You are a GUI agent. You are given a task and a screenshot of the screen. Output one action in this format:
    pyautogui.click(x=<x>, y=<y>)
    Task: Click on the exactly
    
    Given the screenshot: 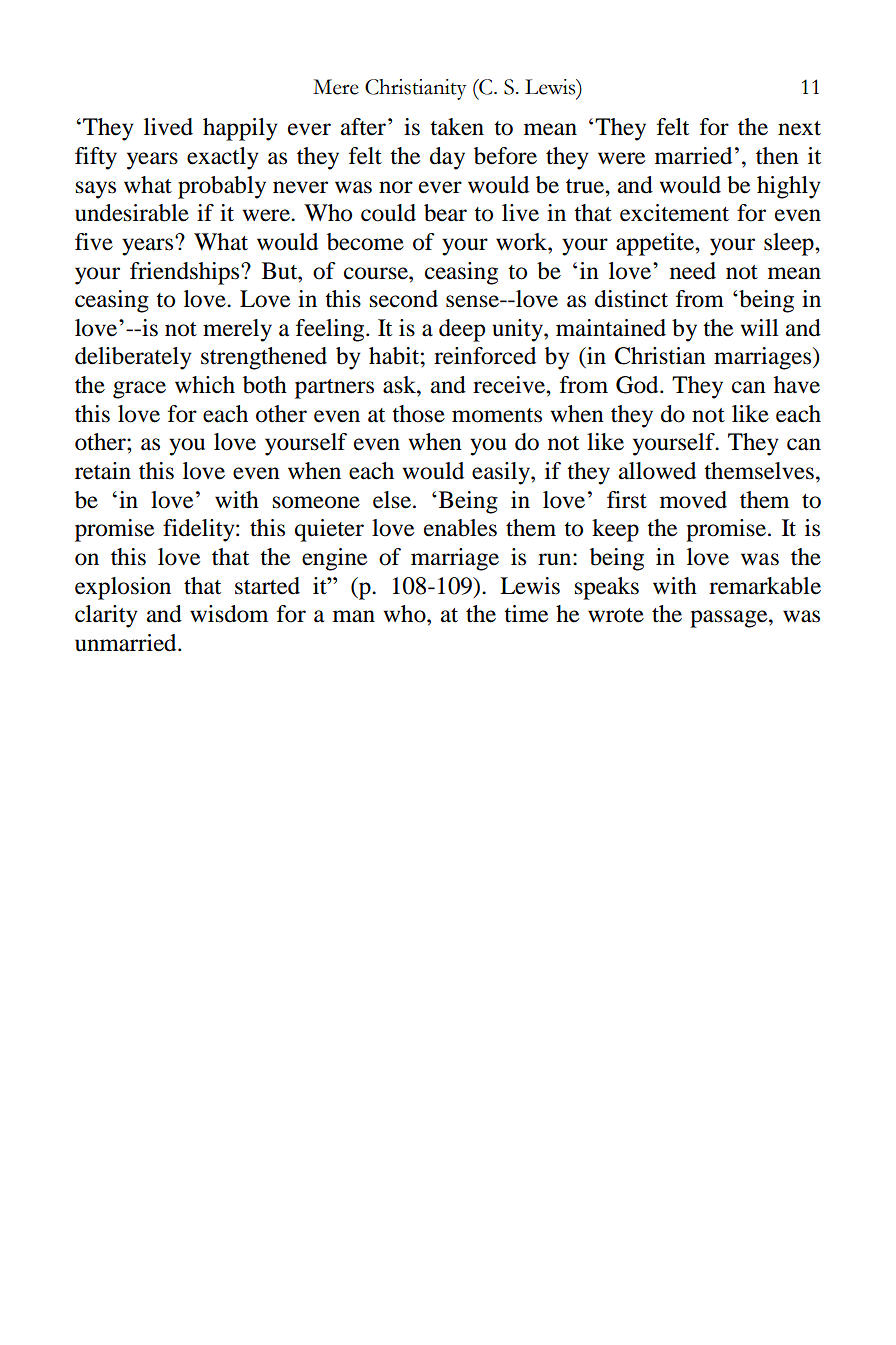 What is the action you would take?
    pyautogui.click(x=223, y=158)
